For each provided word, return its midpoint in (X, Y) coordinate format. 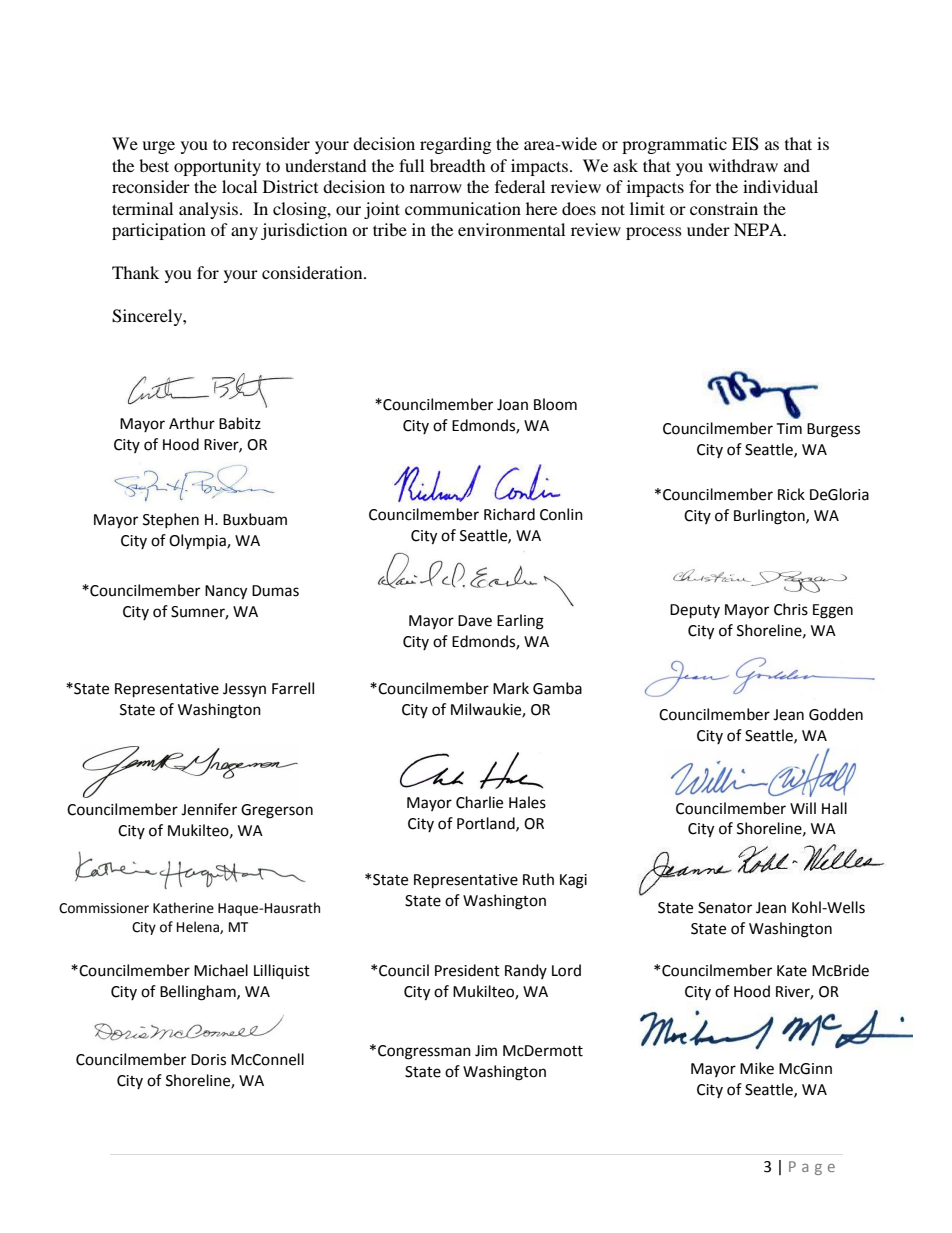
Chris (791, 609)
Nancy (226, 592)
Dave (475, 621)
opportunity (217, 167)
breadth (458, 165)
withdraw (743, 165)
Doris (208, 1060)
